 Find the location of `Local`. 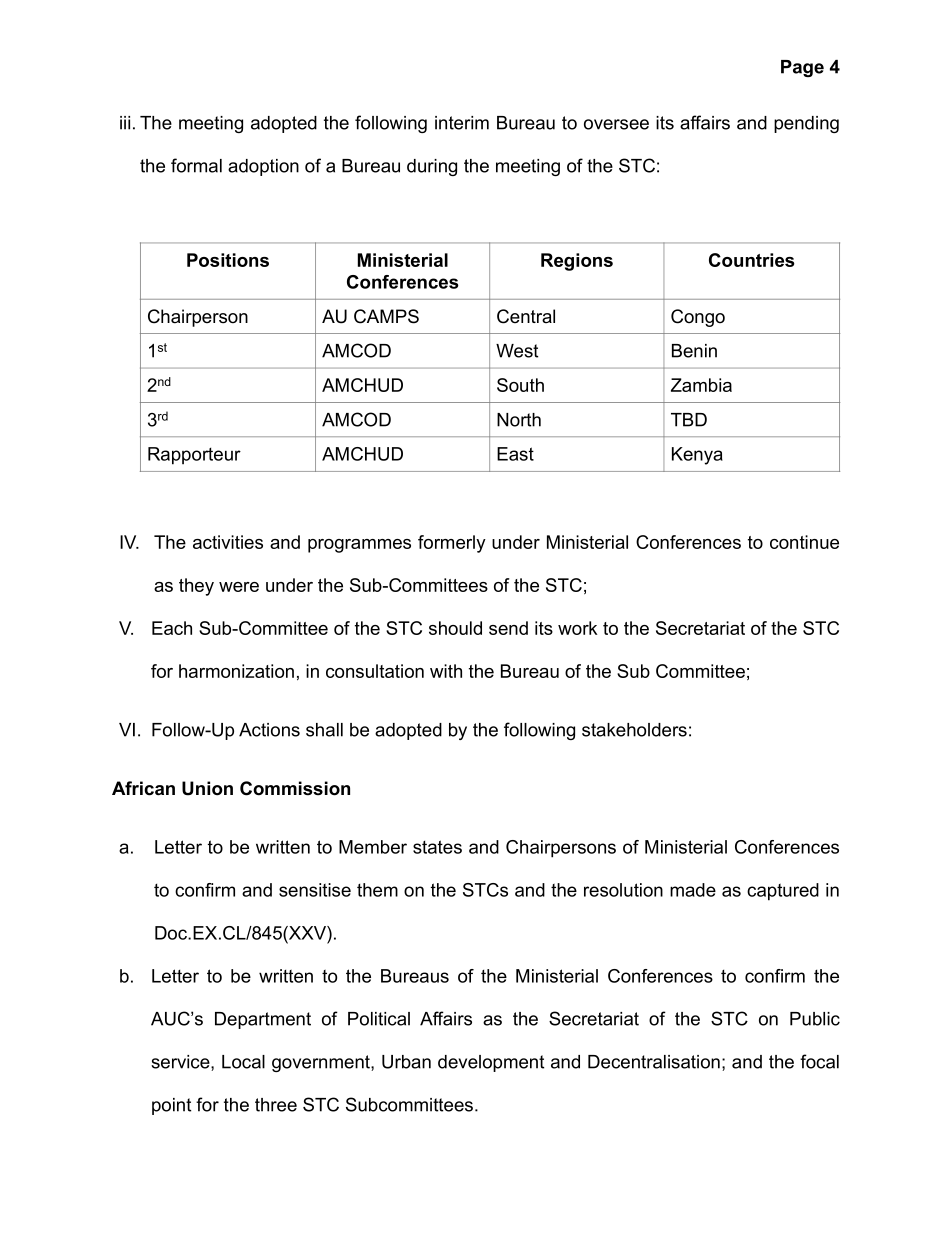

Local is located at coordinates (243, 1062).
